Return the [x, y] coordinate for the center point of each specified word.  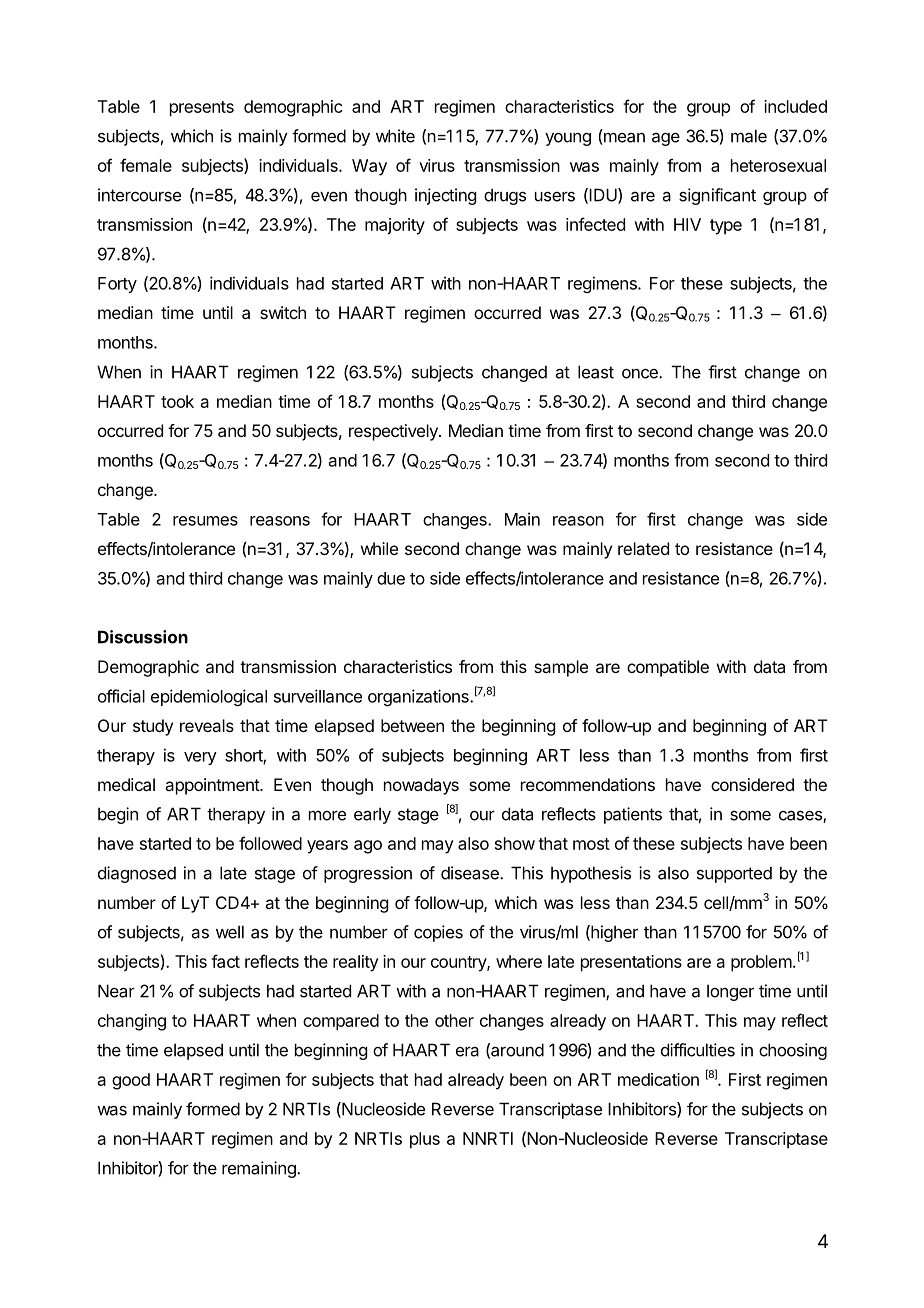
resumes [205, 521]
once [641, 373]
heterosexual [778, 165]
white [395, 136]
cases [801, 816]
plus [425, 1140]
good [131, 1081]
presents [202, 109]
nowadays [421, 786]
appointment [213, 786]
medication [658, 1079]
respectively [394, 432]
